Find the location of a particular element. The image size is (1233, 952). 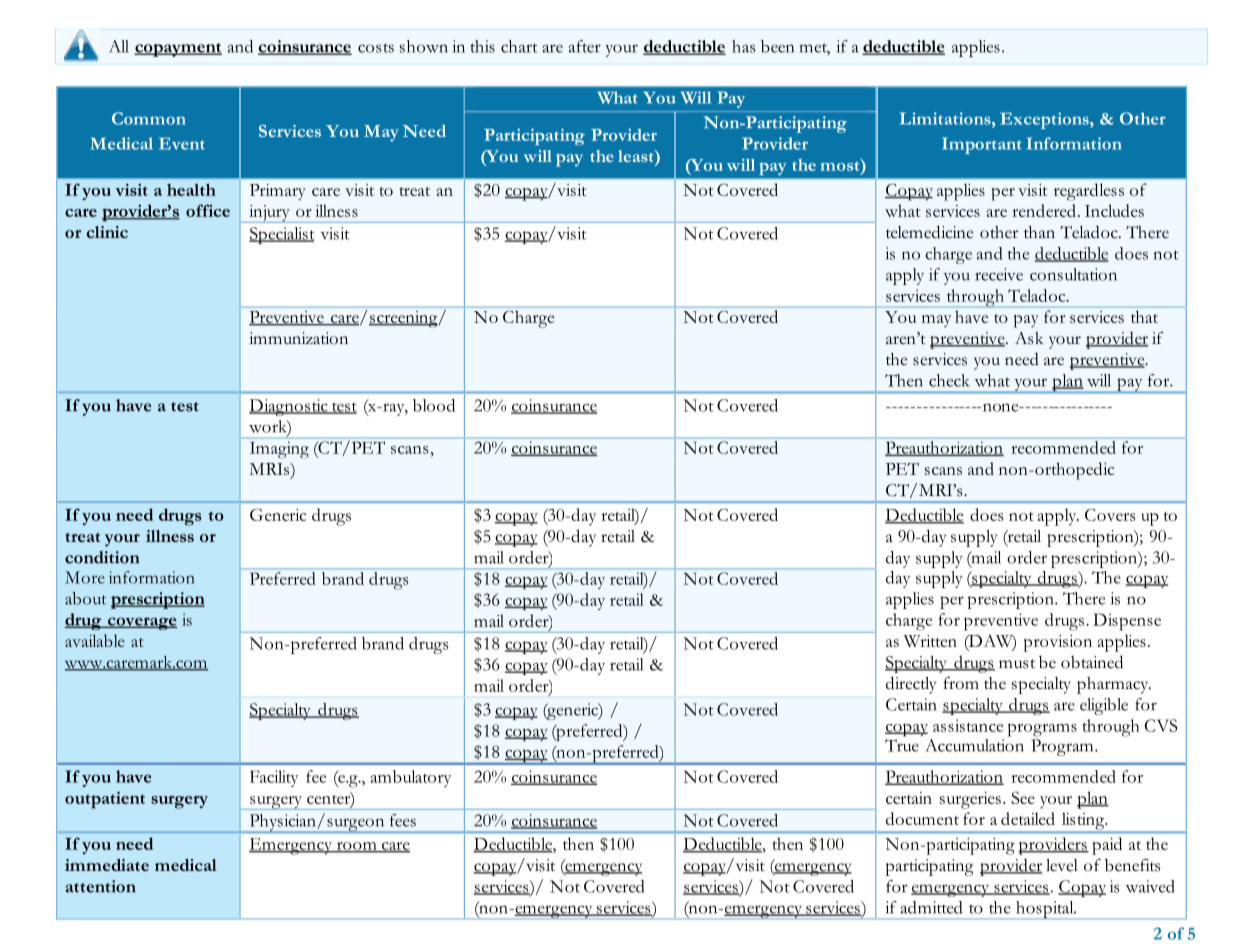

after is located at coordinates (584, 46).
